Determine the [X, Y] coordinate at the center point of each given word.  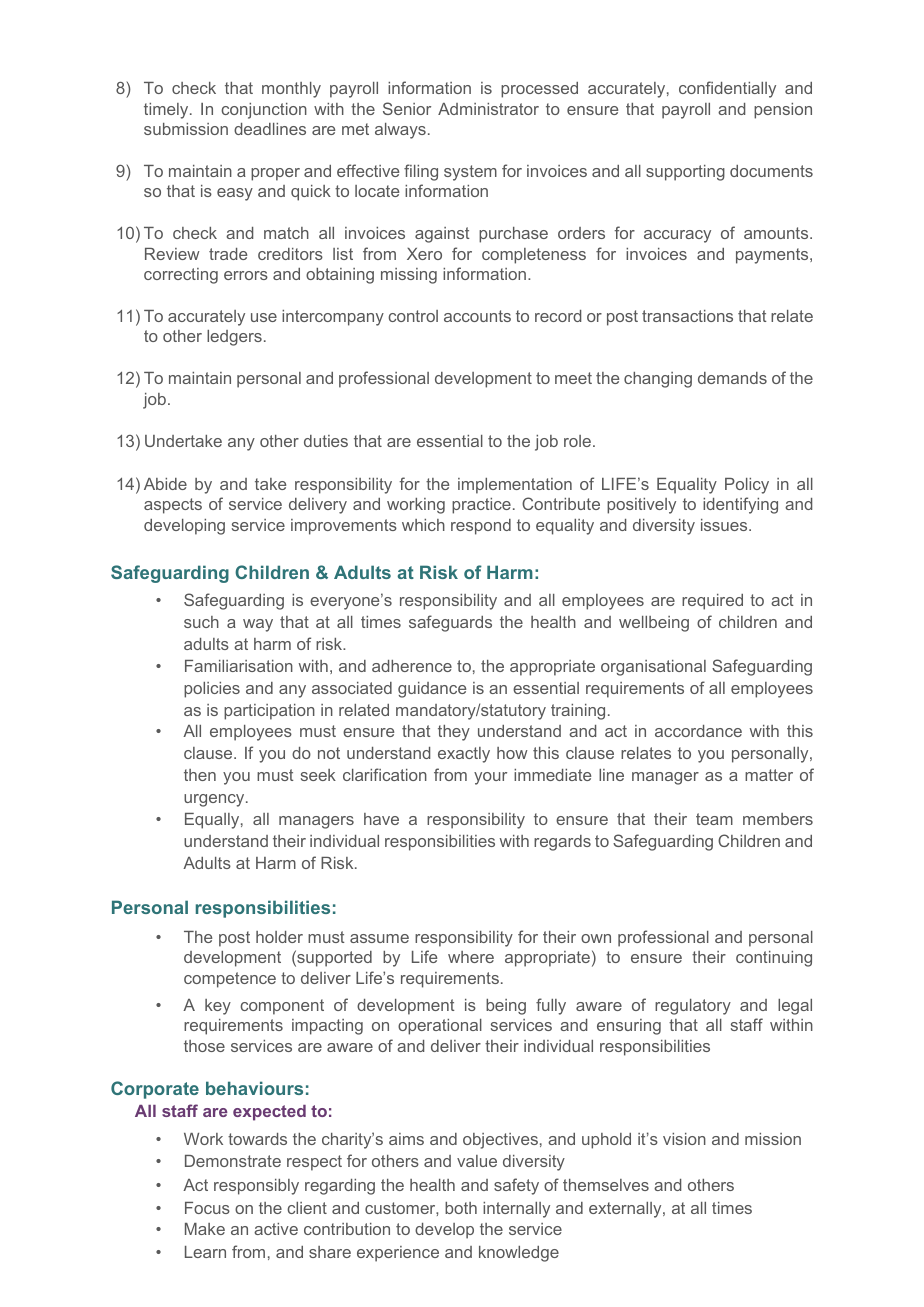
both [461, 1208]
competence [230, 980]
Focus [207, 1208]
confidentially [727, 89]
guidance [432, 690]
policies [212, 690]
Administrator [488, 109]
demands [732, 378]
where [471, 957]
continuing [774, 959]
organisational [653, 668]
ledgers [234, 338]
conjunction [264, 111]
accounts [477, 316]
